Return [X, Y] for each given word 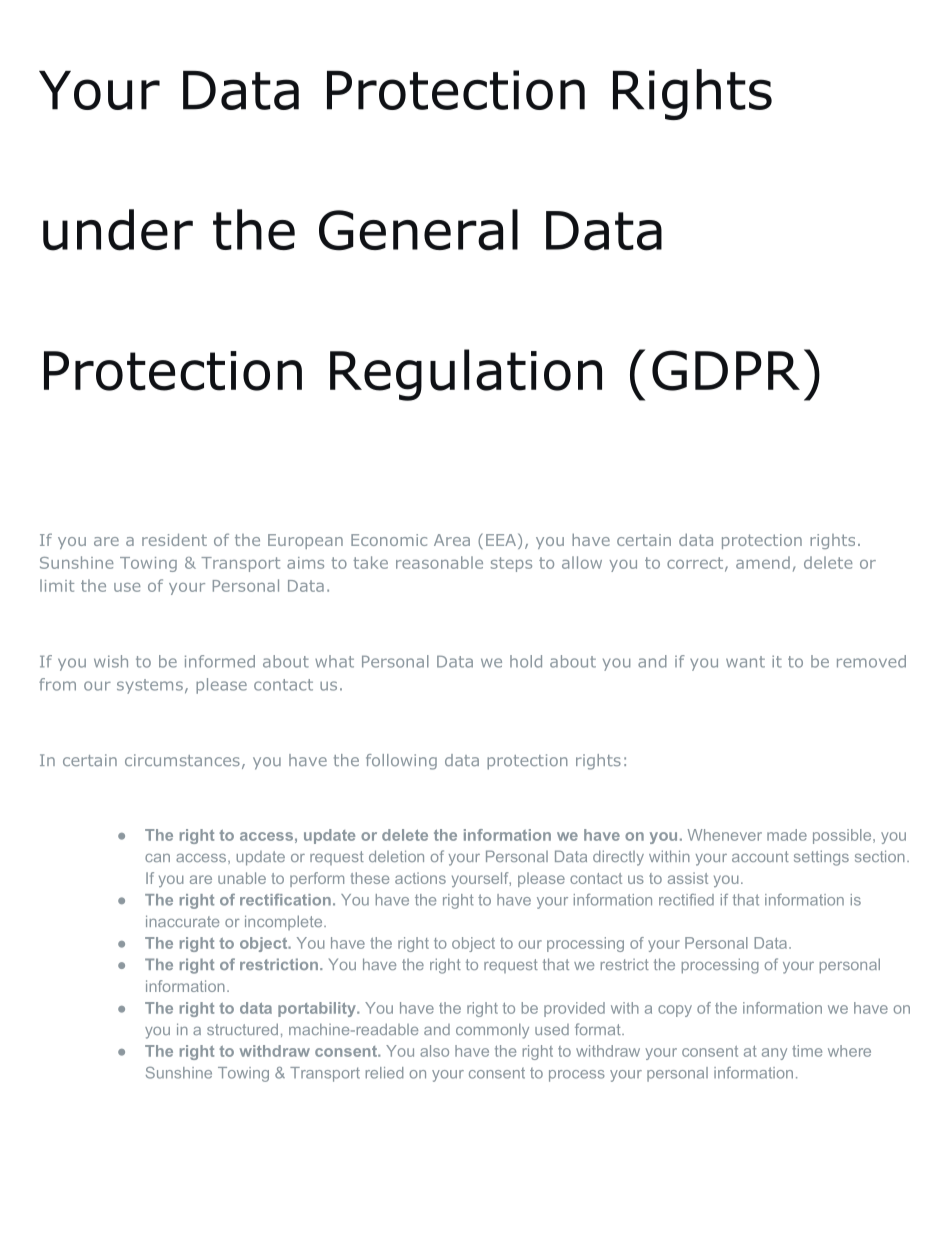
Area [452, 540]
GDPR [726, 370]
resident [174, 539]
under [118, 230]
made [787, 835]
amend [763, 562]
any [774, 1054]
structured [242, 1029]
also [434, 1051]
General [418, 230]
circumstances [182, 760]
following [401, 762]
